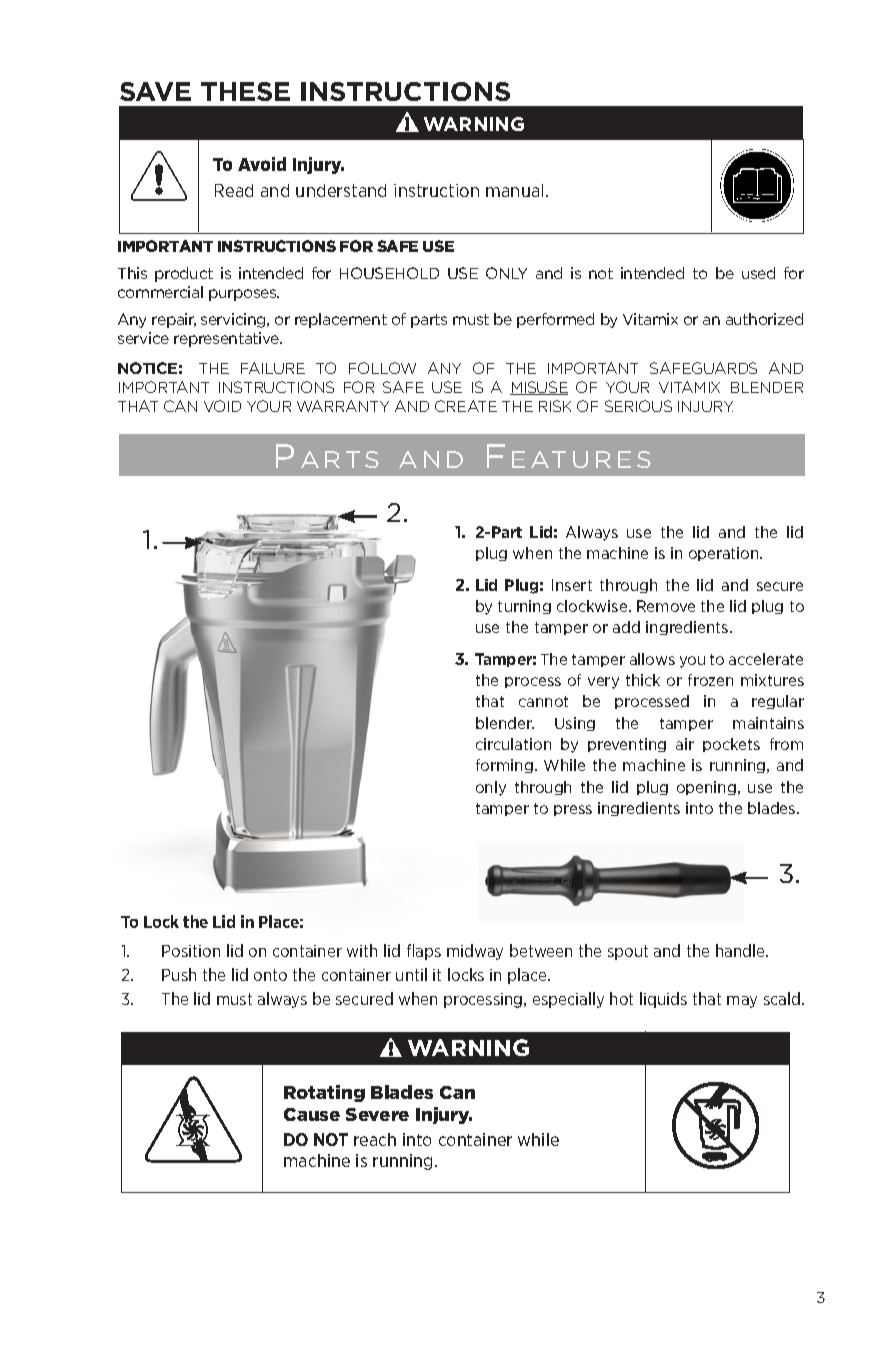 The width and height of the document is (887, 1372). I want to click on turning, so click(524, 607).
